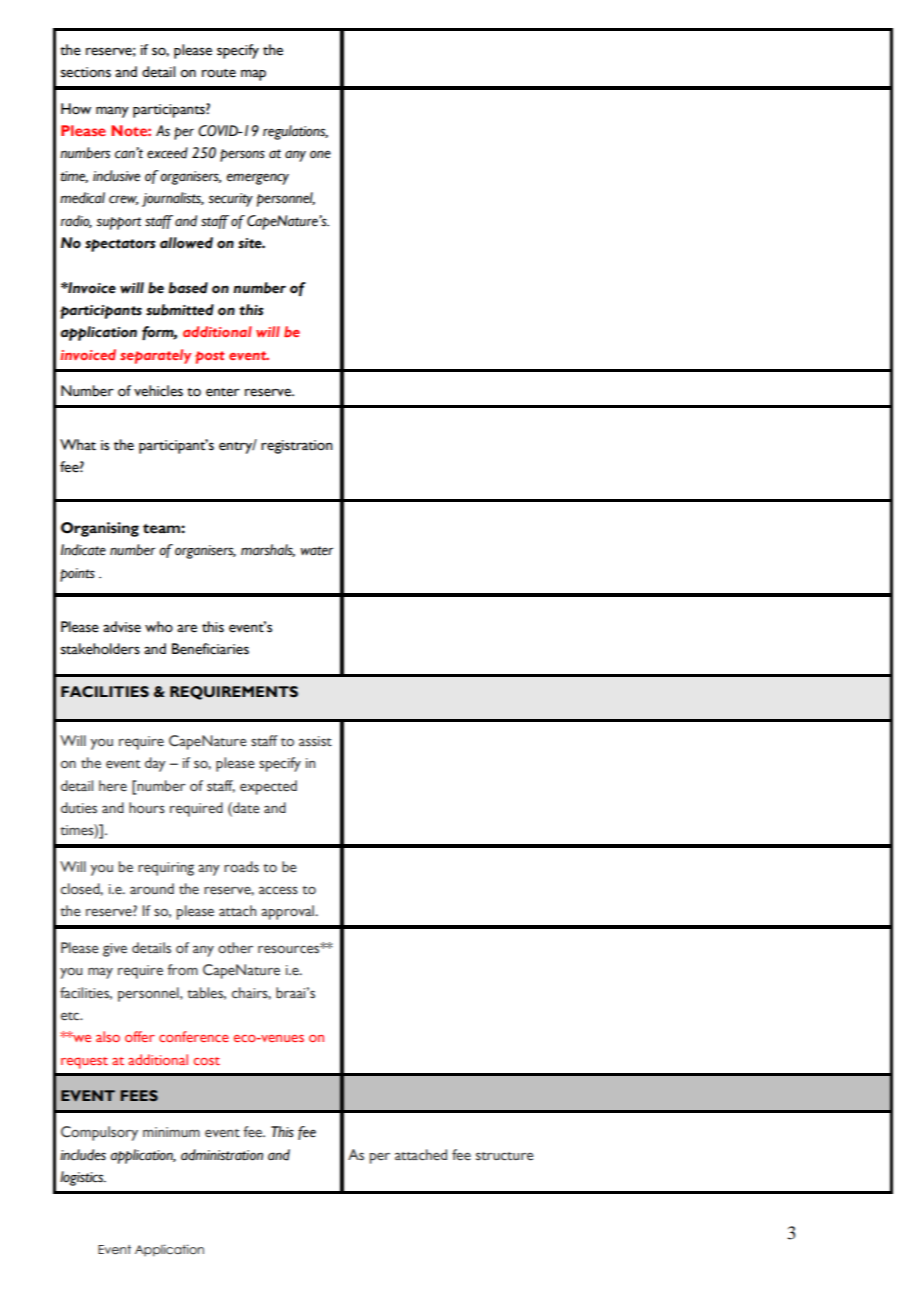  I want to click on advise, so click(122, 627).
